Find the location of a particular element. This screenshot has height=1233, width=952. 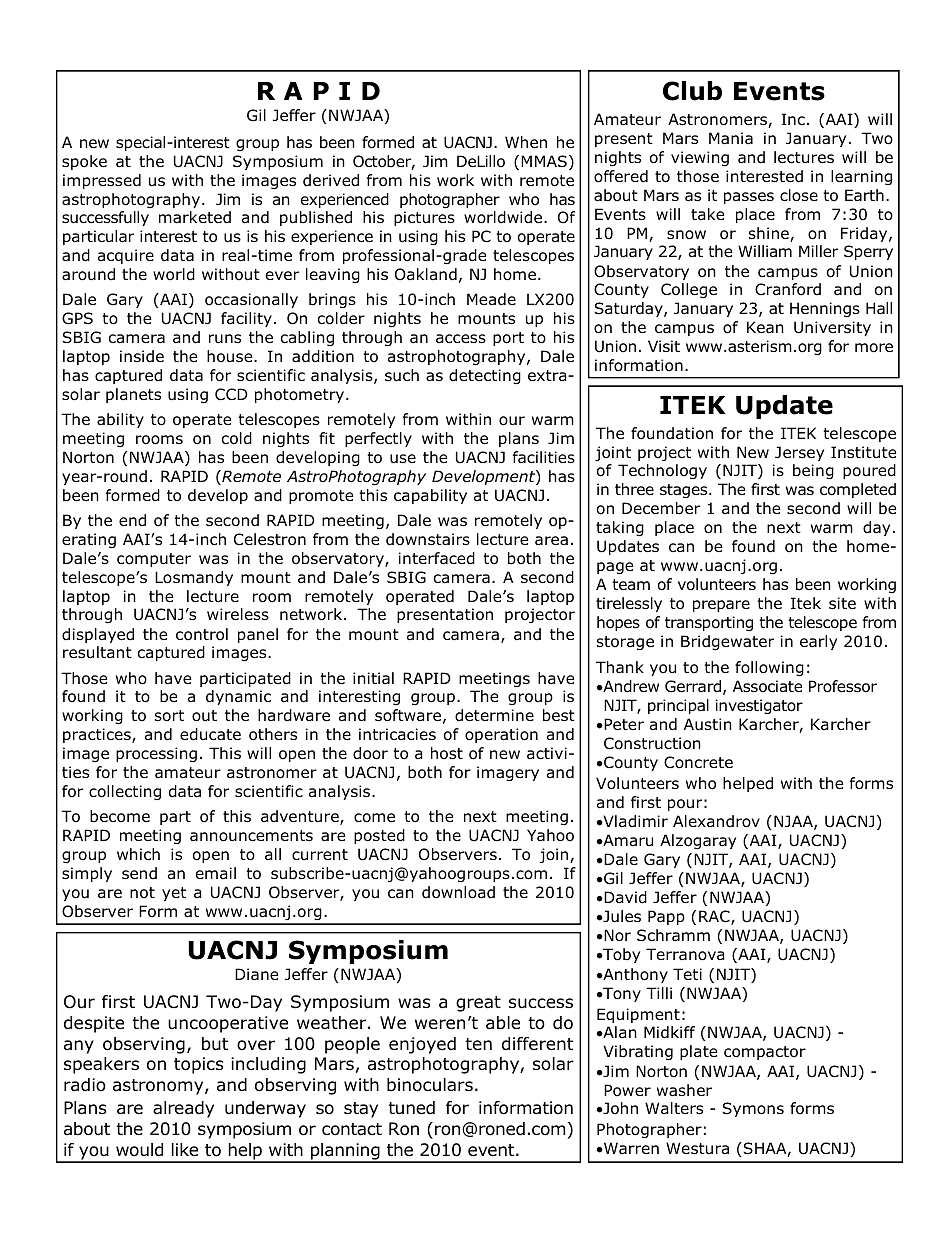

already is located at coordinates (183, 1109).
